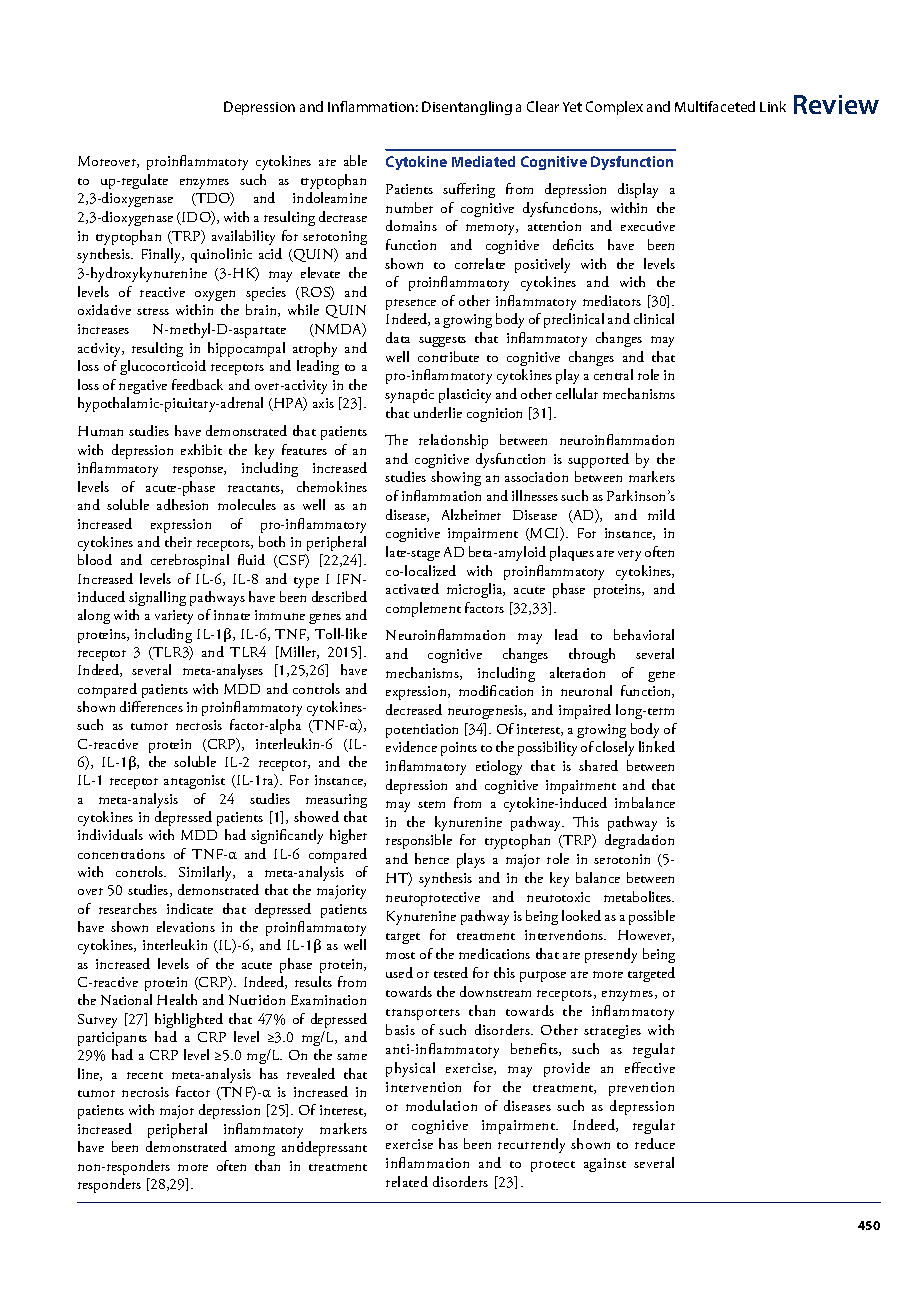  What do you see at coordinates (715, 106) in the image?
I see `Multifaceted` at bounding box center [715, 106].
